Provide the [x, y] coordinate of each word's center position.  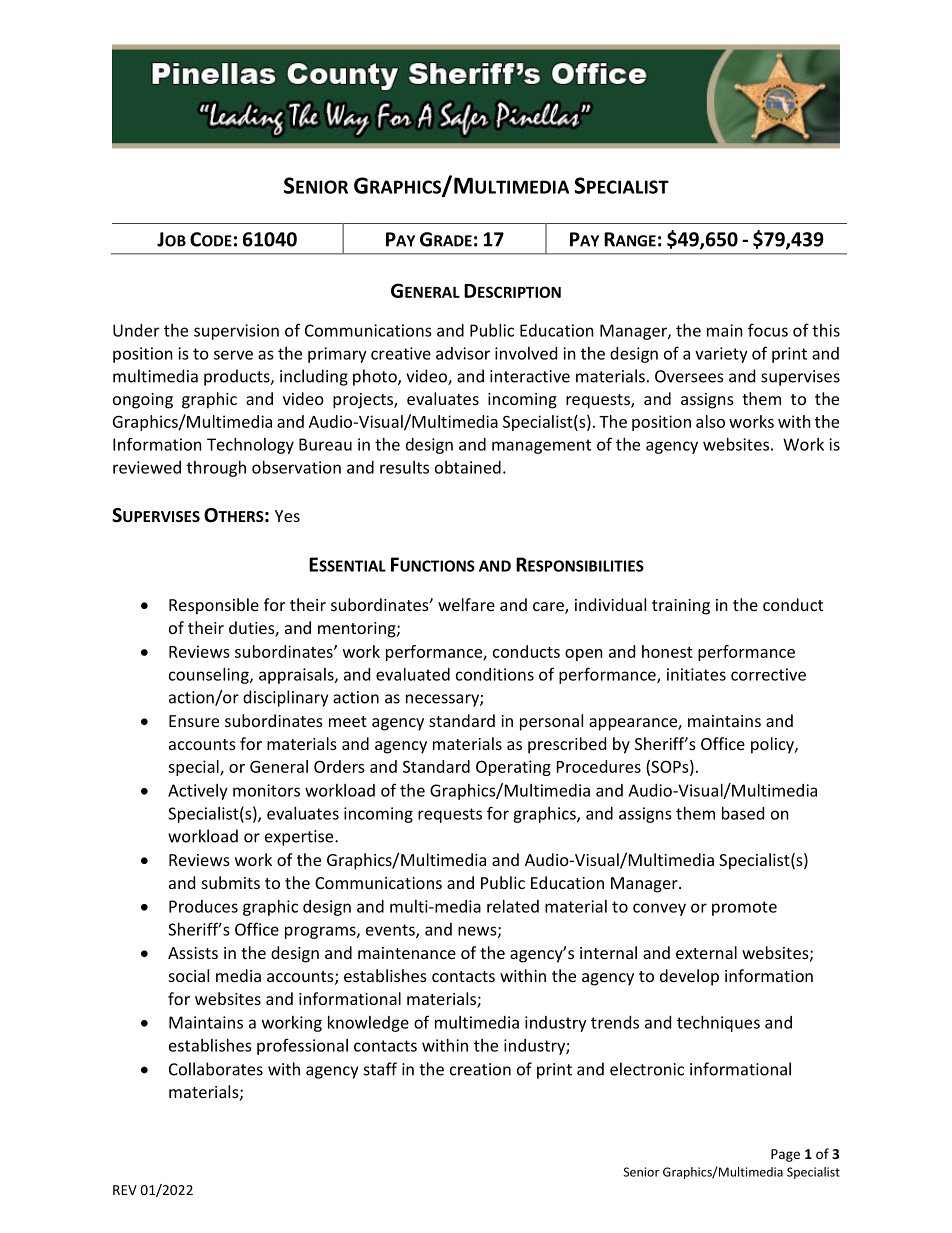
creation [480, 1069]
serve [233, 355]
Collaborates [216, 1069]
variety [721, 355]
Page [785, 1155]
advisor [463, 353]
